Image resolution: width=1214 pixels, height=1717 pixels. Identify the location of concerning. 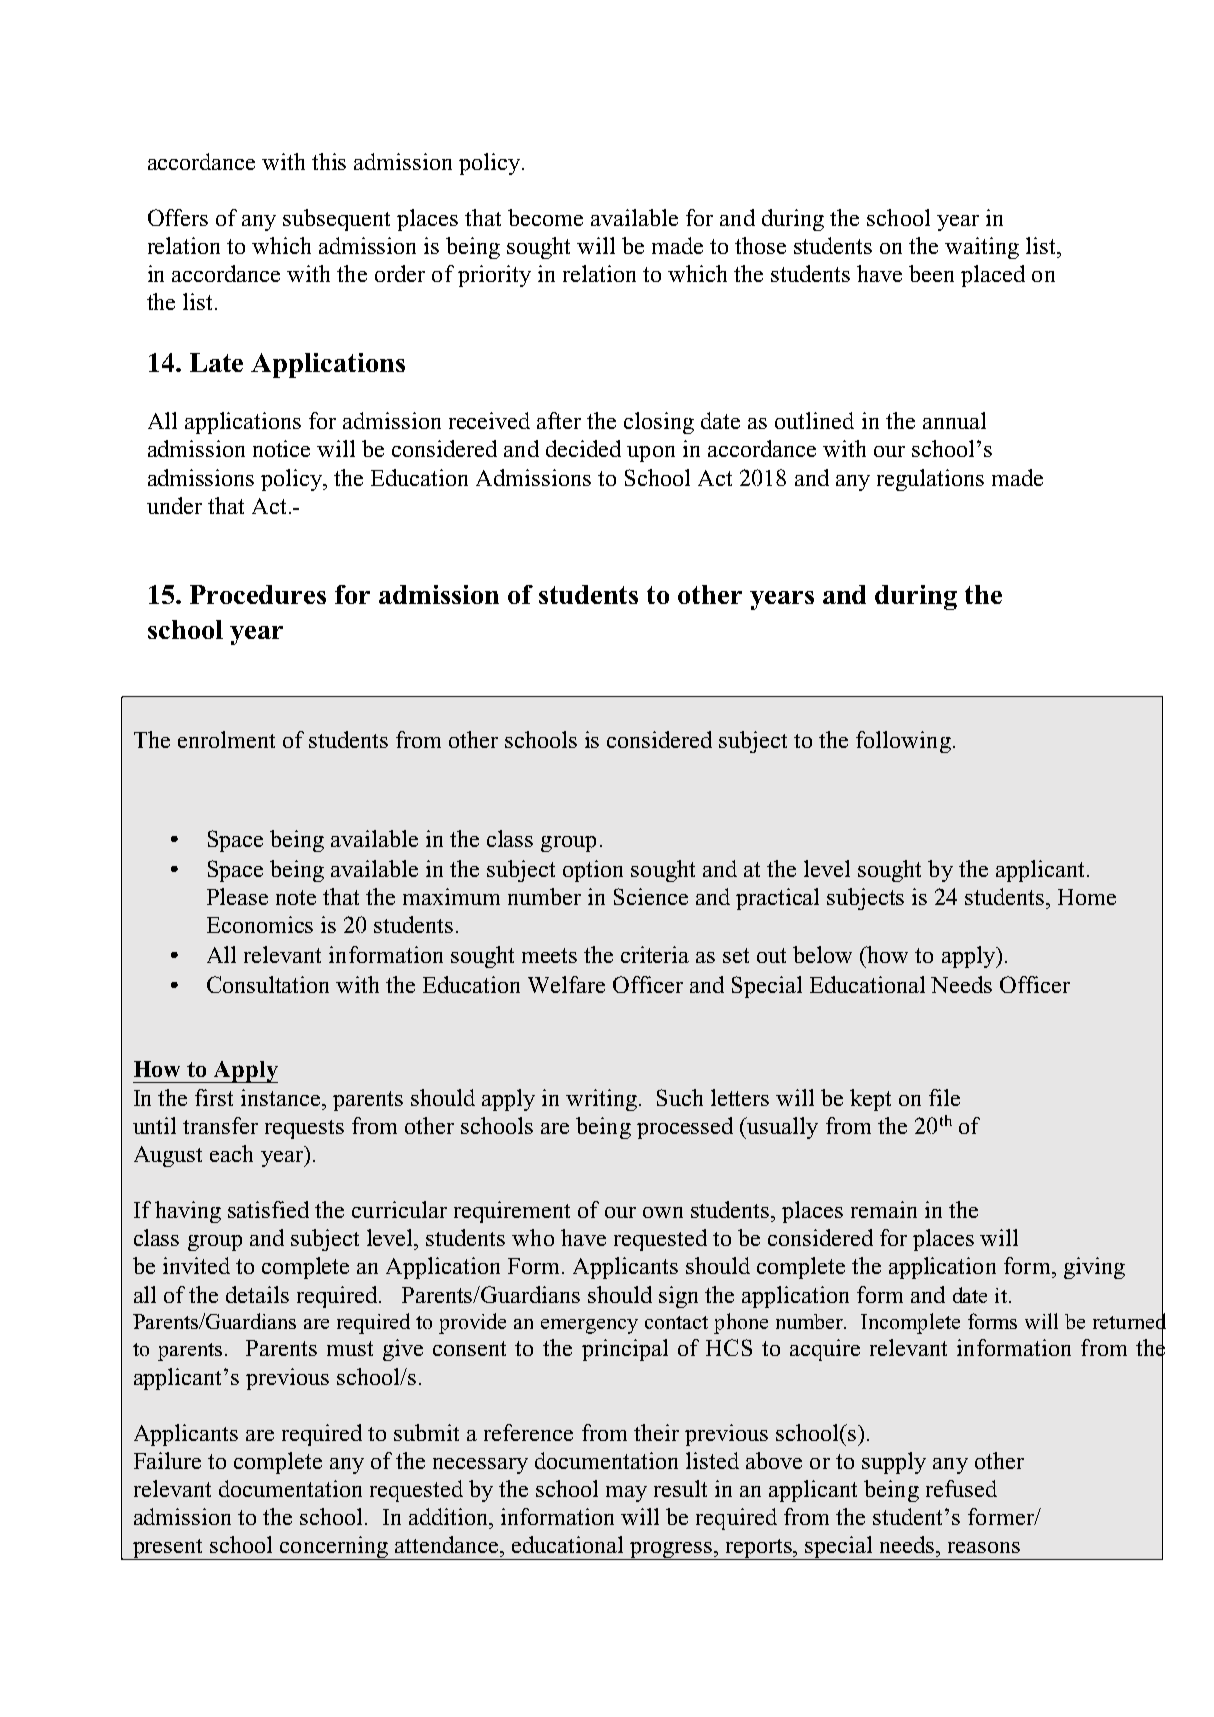
(334, 1548).
